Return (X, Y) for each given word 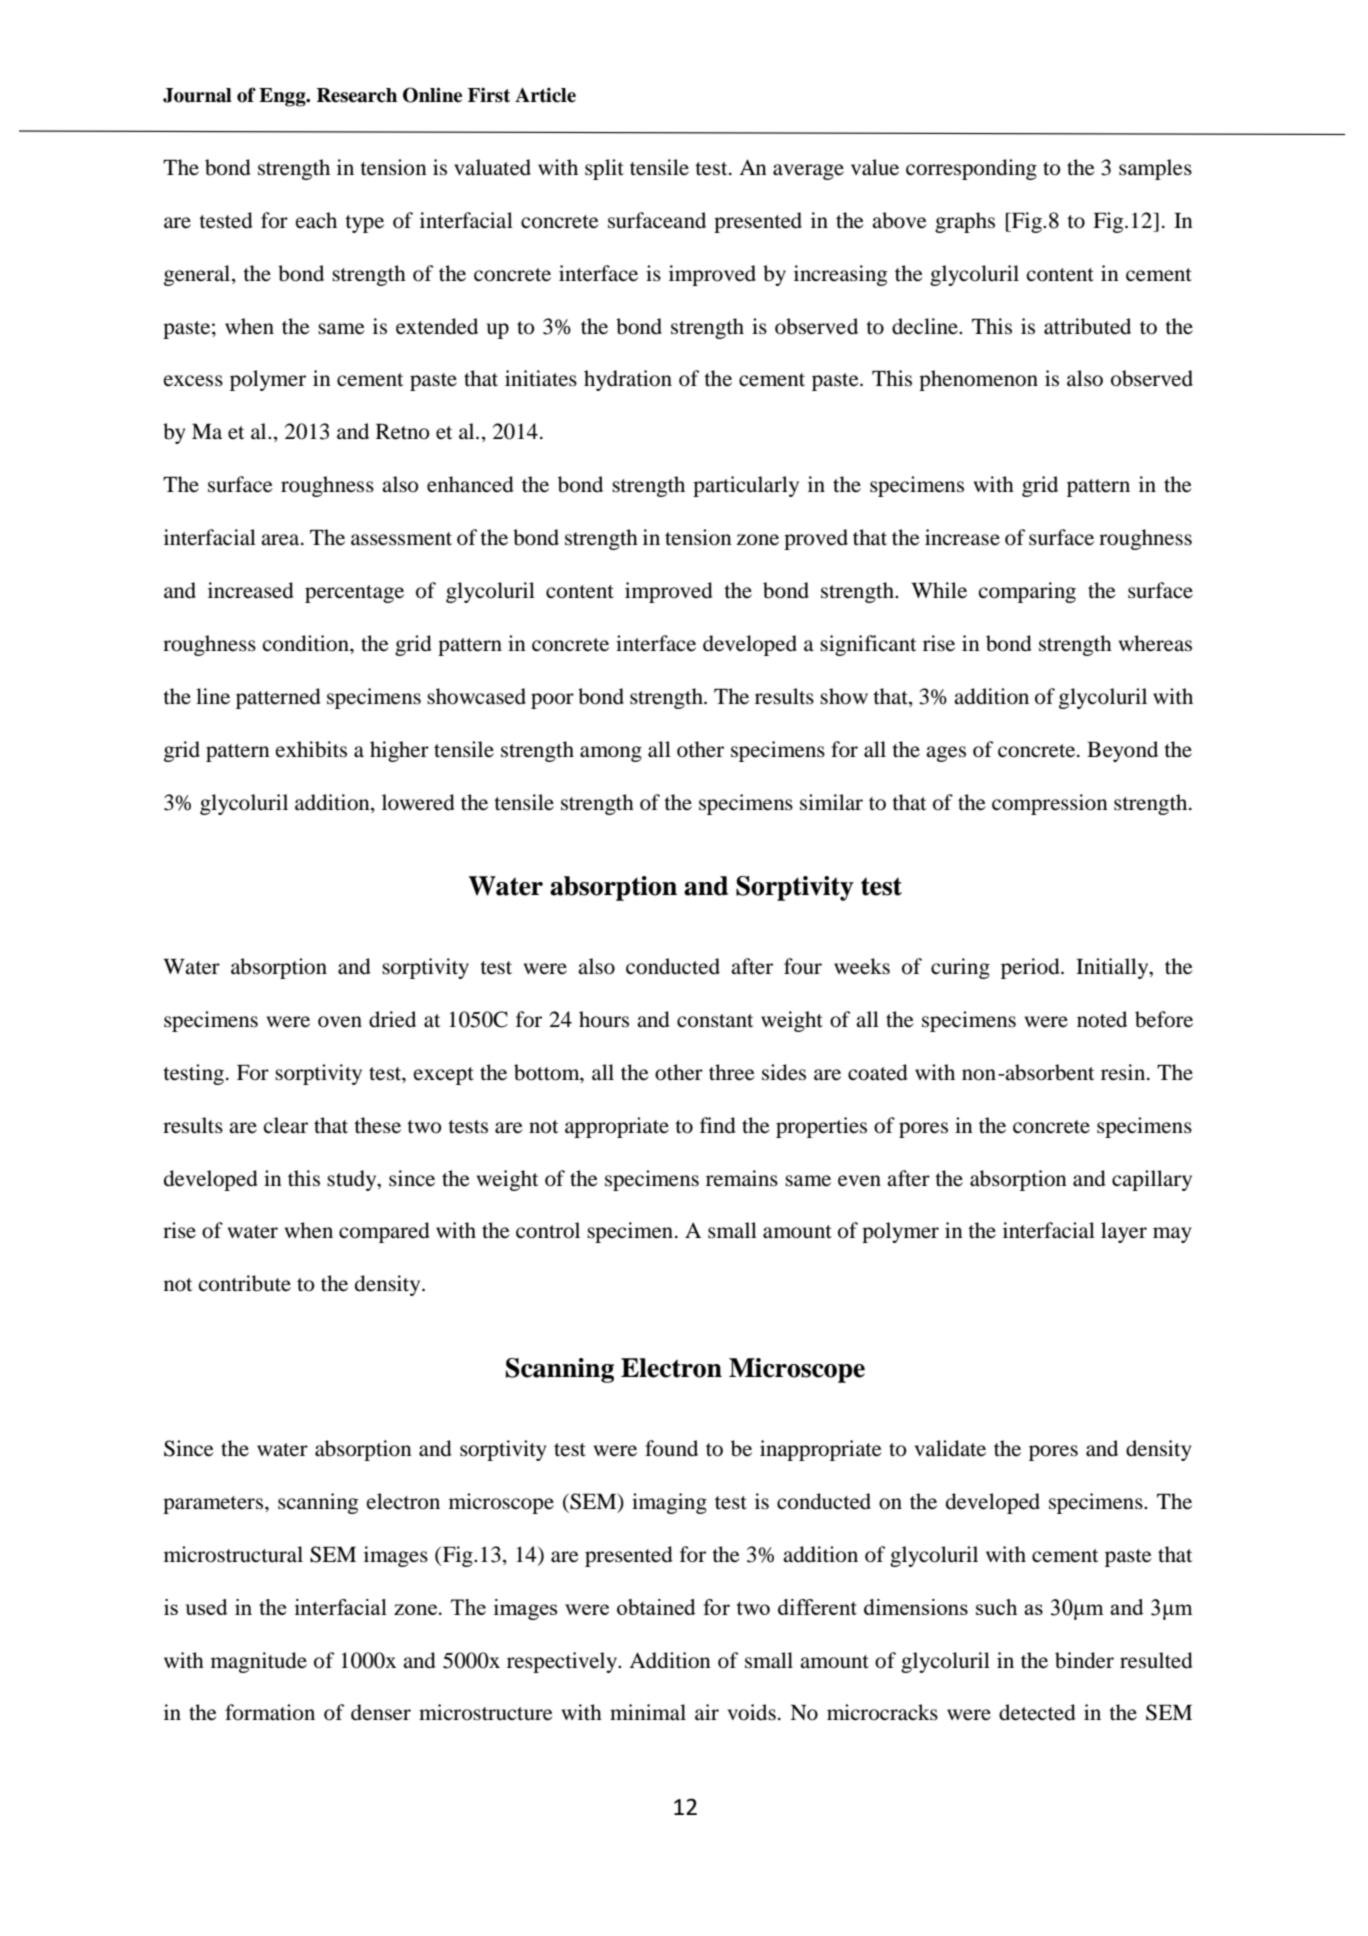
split (604, 169)
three (732, 1072)
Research (357, 95)
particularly (746, 486)
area (281, 540)
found (671, 1448)
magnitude (259, 1662)
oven (340, 1022)
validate (950, 1448)
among (611, 754)
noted (1102, 1019)
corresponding (971, 169)
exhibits (311, 749)
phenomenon (978, 380)
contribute (244, 1283)
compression (1050, 804)
